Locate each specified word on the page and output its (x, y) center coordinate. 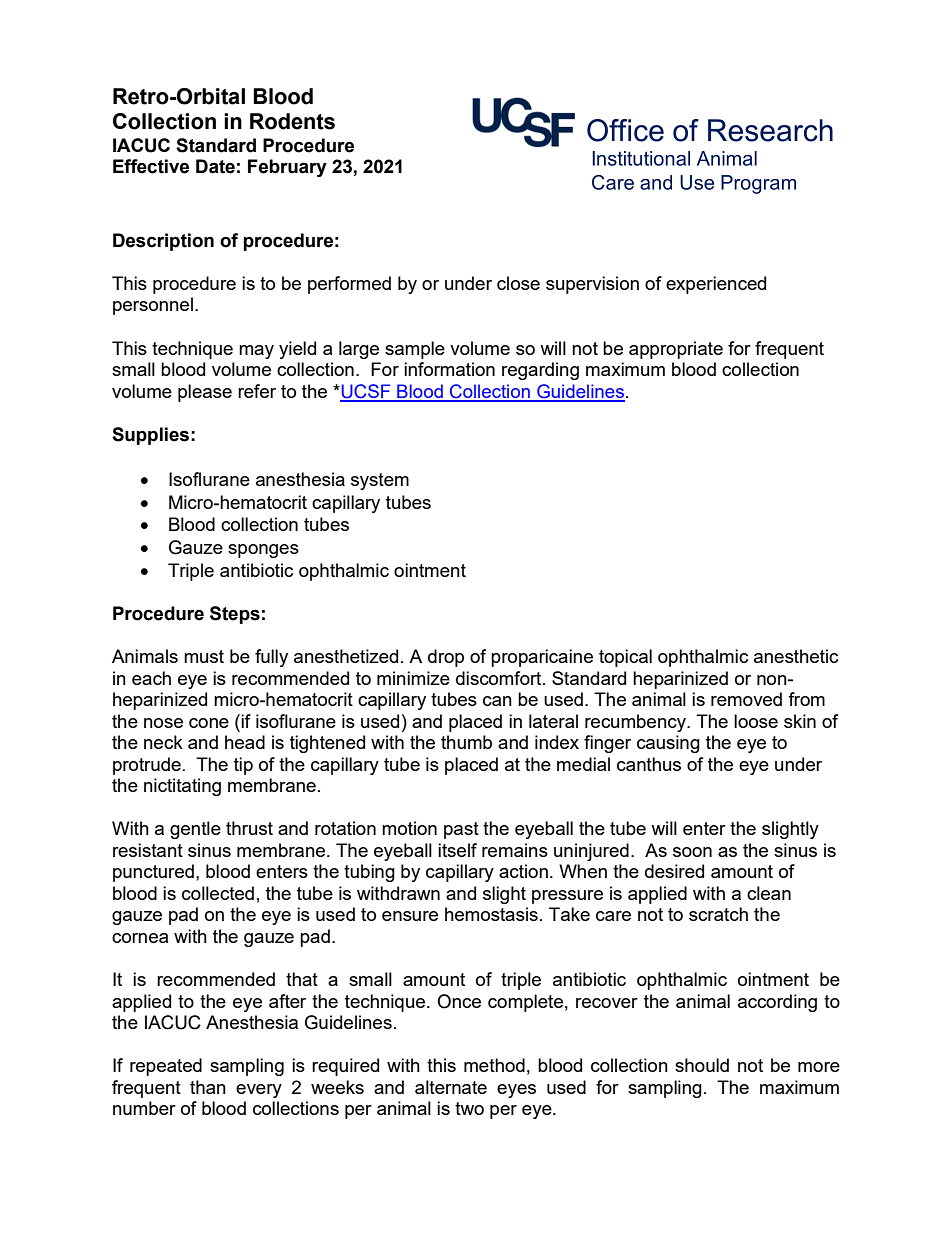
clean (769, 893)
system (380, 481)
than (208, 1087)
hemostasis (491, 914)
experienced (716, 285)
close (518, 283)
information (449, 369)
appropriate (676, 350)
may (256, 352)
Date (215, 166)
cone (209, 723)
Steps (235, 615)
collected (218, 893)
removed (746, 699)
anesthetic (796, 656)
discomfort (500, 678)
